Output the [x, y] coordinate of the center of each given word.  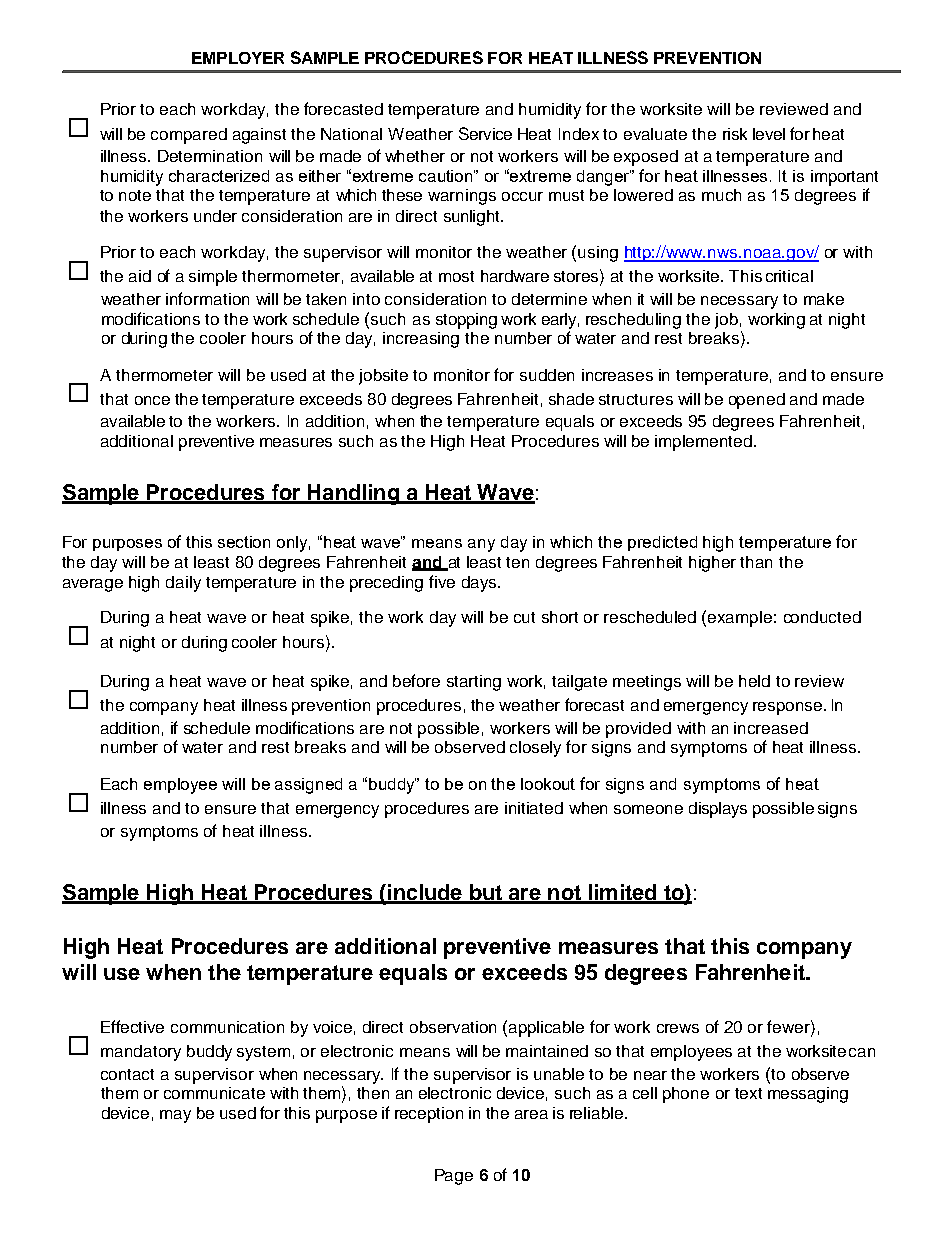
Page [454, 1177]
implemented [703, 443]
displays [718, 810]
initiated [534, 808]
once [152, 400]
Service [485, 133]
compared [189, 136]
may [175, 1116]
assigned [308, 786]
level [769, 134]
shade [571, 399]
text [748, 1093]
